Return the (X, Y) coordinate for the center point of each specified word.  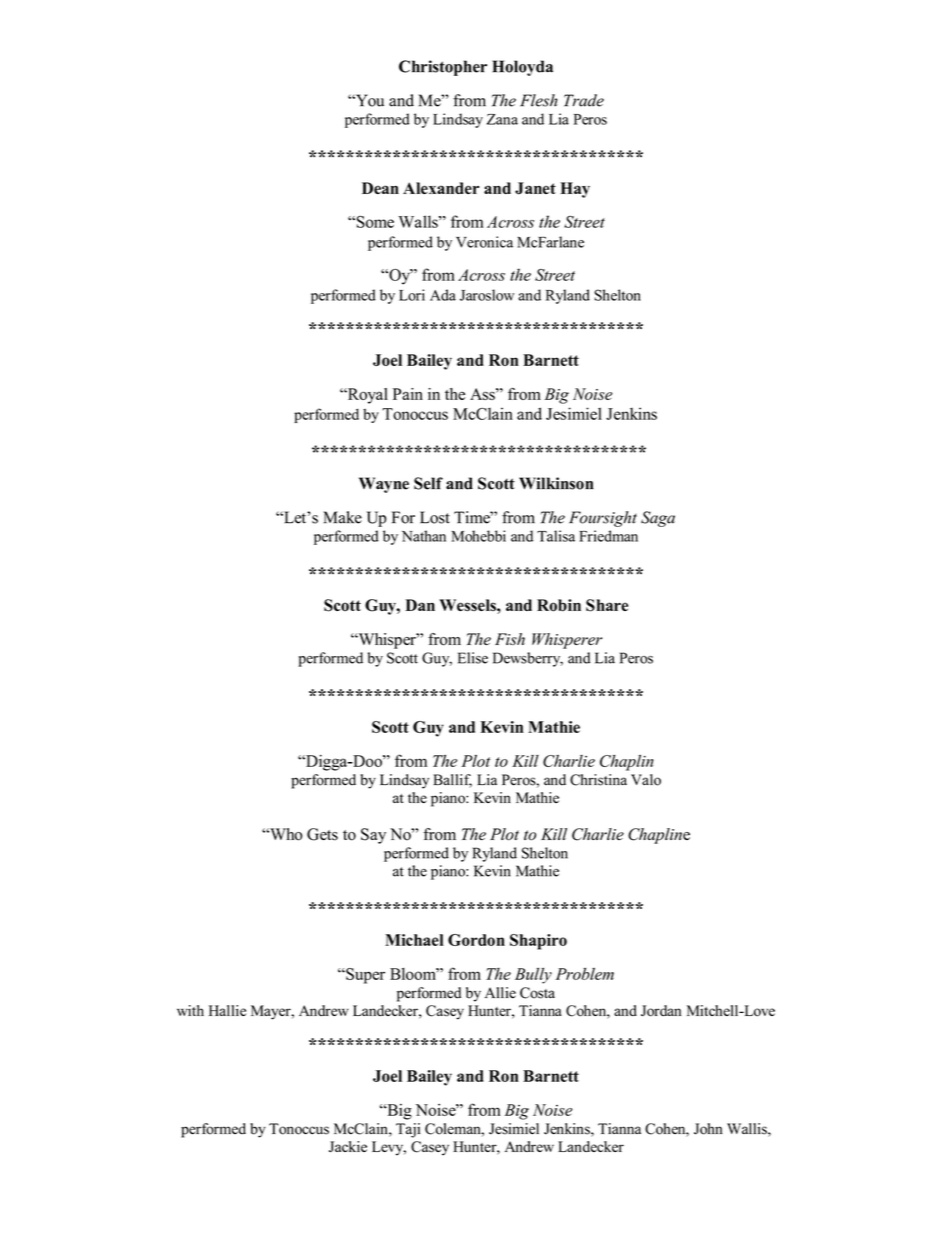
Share (607, 605)
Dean (380, 188)
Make (342, 517)
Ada (443, 295)
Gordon (476, 940)
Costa (537, 993)
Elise (473, 658)
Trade (584, 100)
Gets (322, 834)
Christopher (443, 68)
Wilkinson (556, 483)
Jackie (348, 1147)
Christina (598, 780)
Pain (408, 394)
